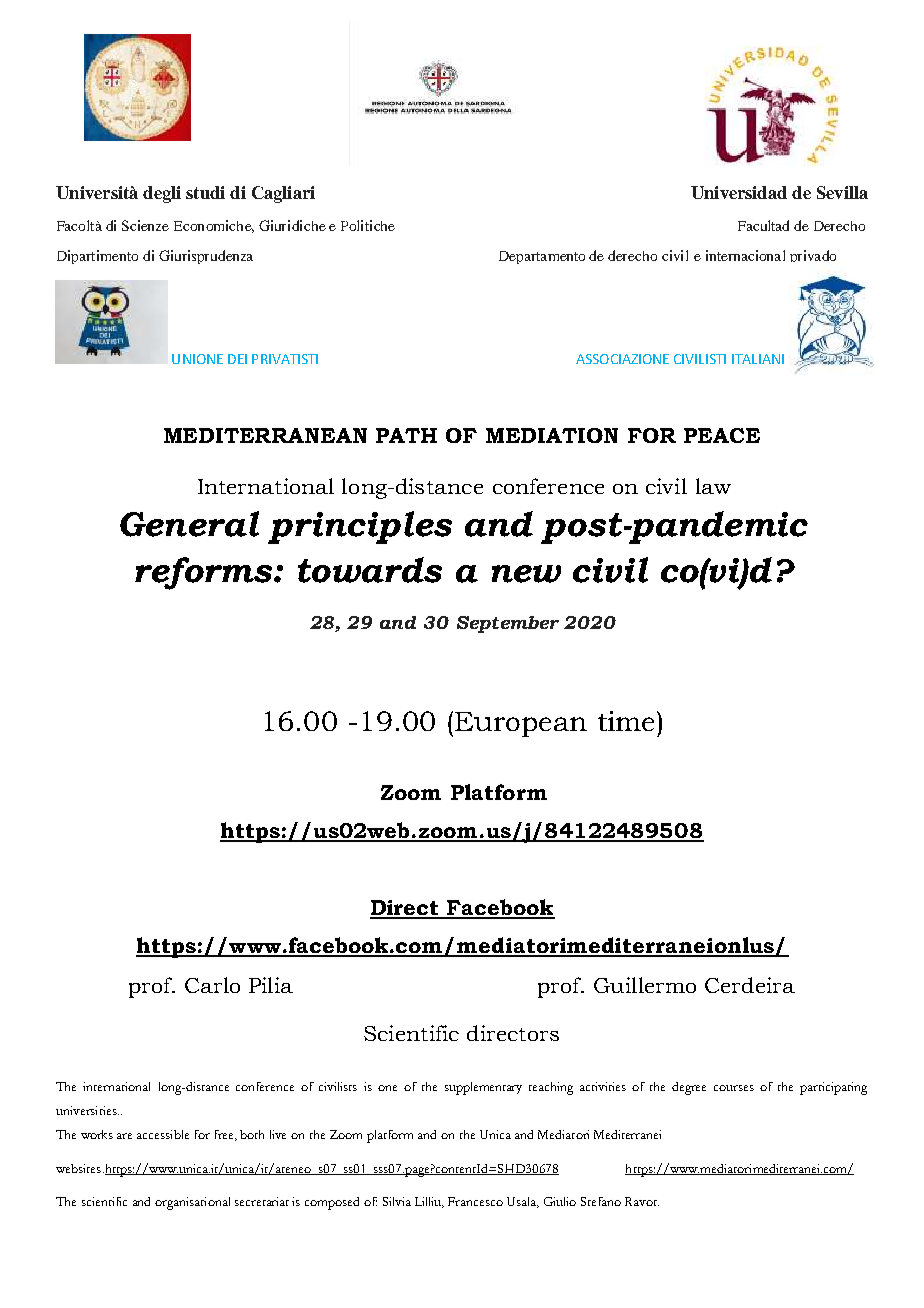 This document has width=924, height=1308. What do you see at coordinates (205, 573) in the document?
I see `reforms` at bounding box center [205, 573].
